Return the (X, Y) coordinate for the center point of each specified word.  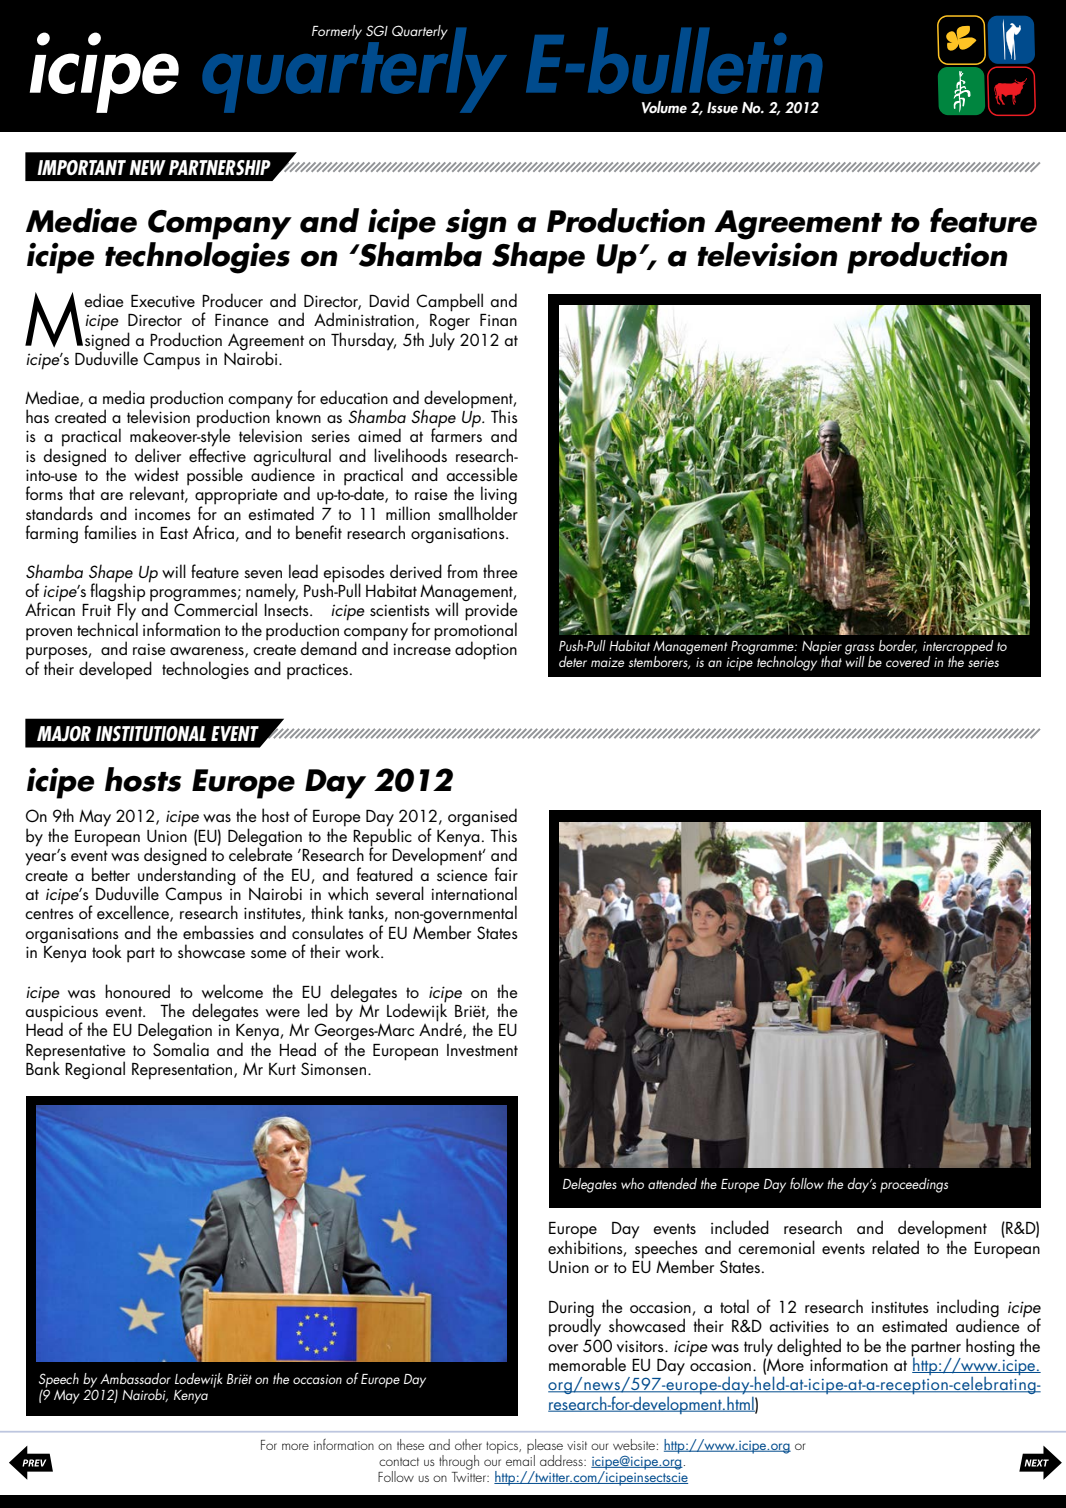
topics (503, 1447)
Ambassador (135, 1378)
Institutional (151, 734)
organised (482, 818)
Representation (183, 1071)
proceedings (914, 1185)
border (898, 646)
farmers (456, 434)
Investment (482, 1050)
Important (81, 167)
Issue (722, 108)
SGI (377, 30)
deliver (158, 455)
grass (859, 650)
